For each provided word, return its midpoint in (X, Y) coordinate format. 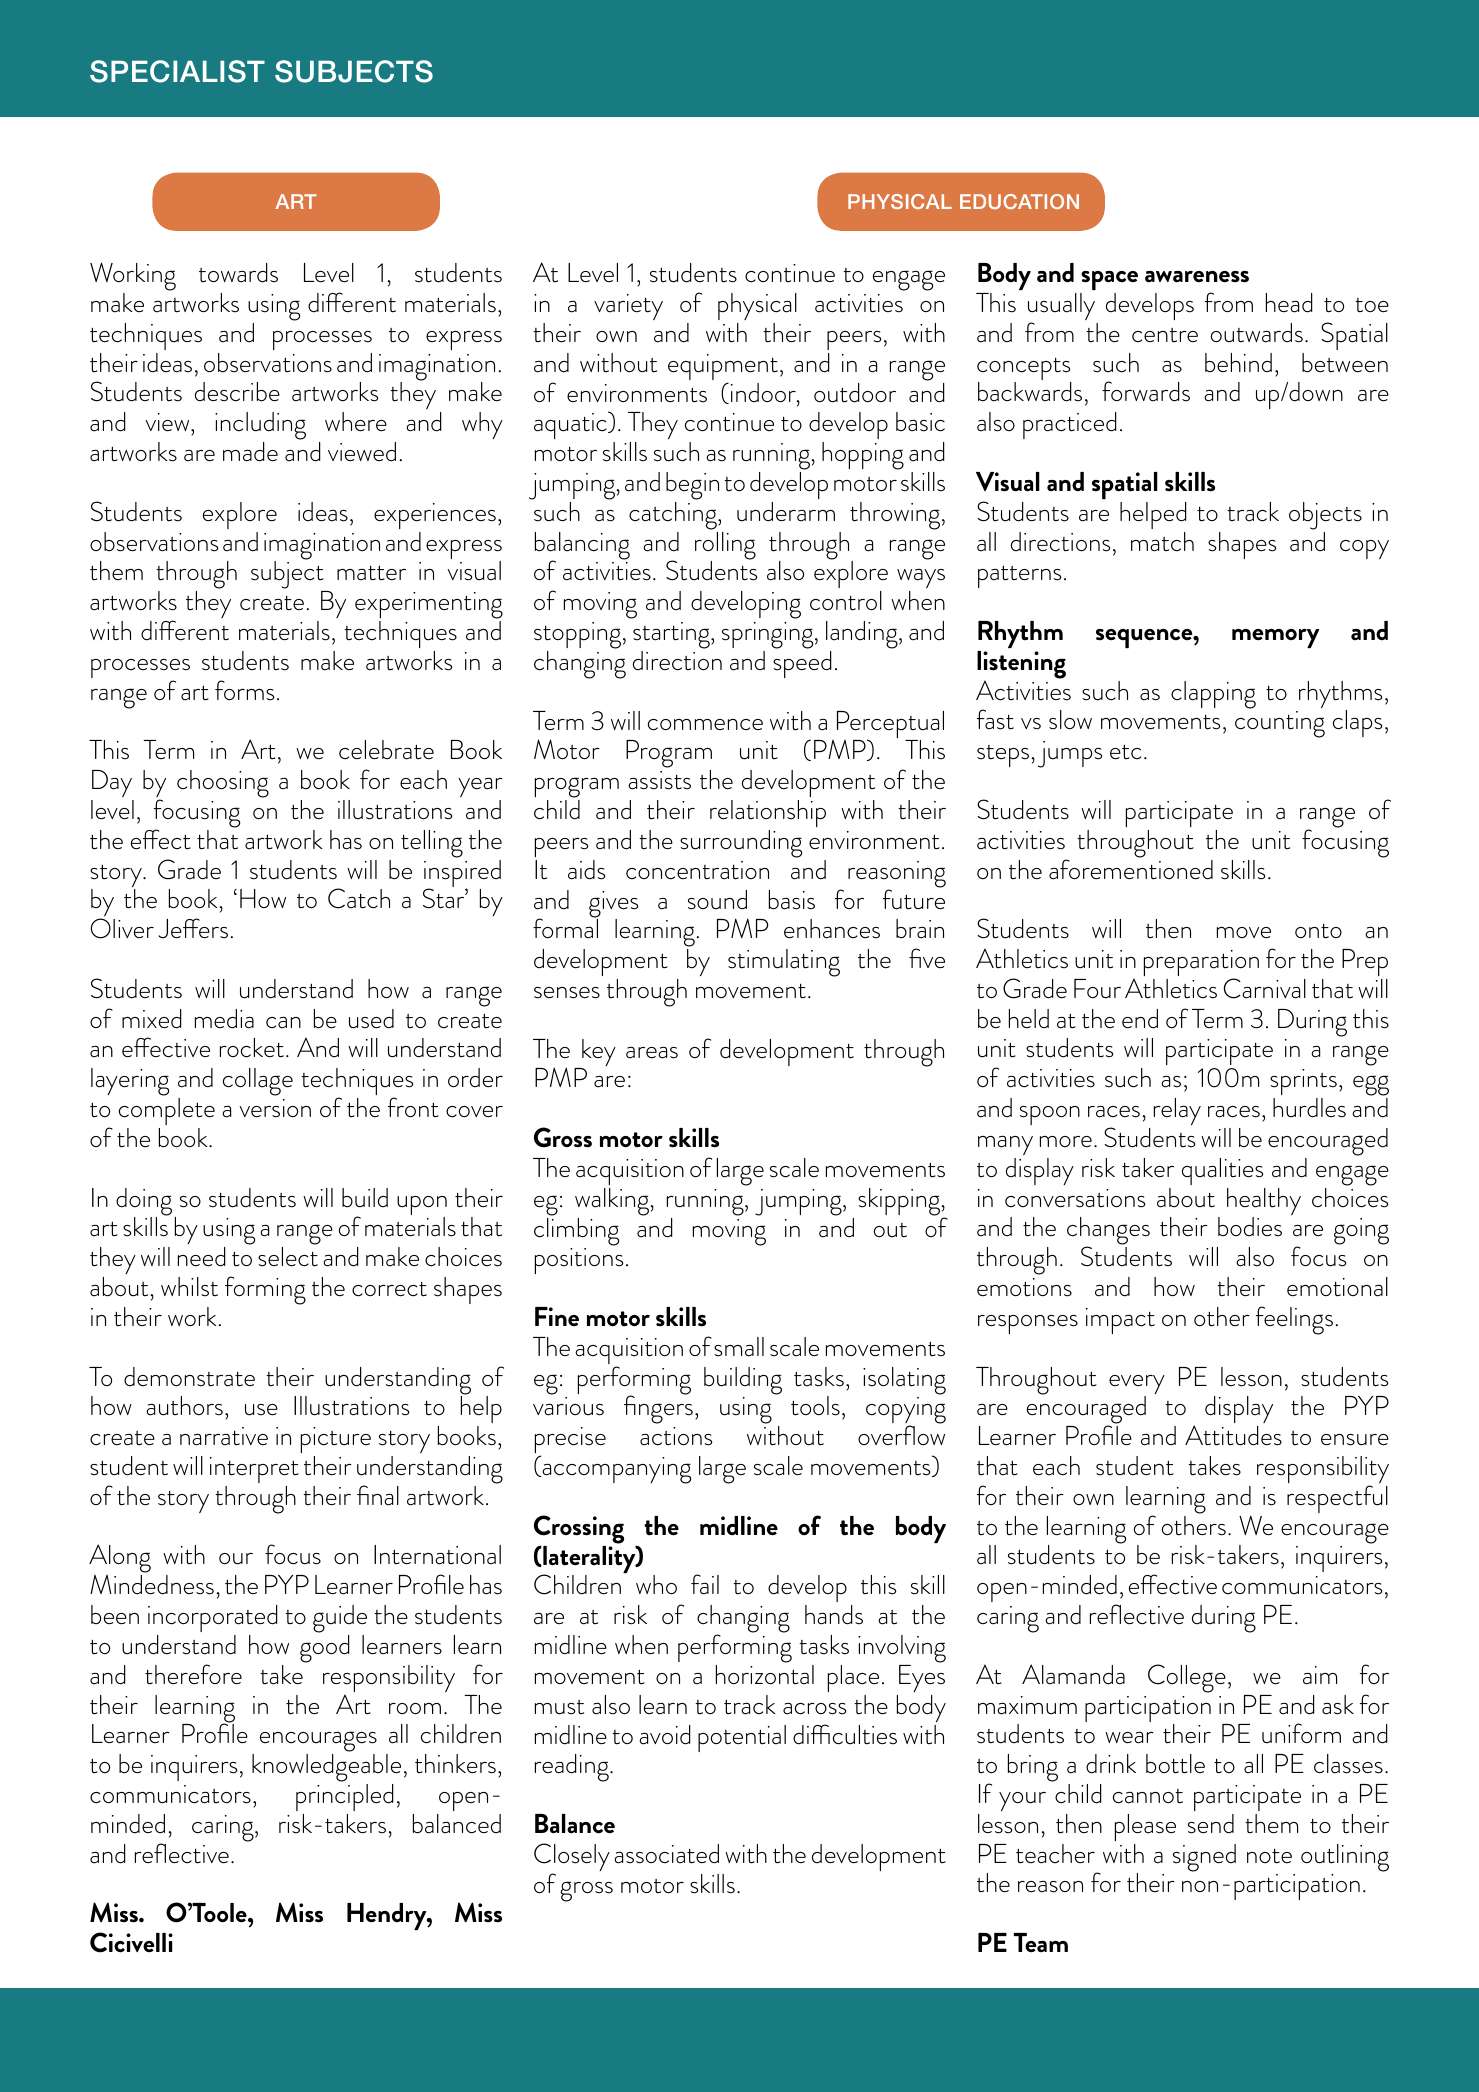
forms (244, 690)
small (739, 1347)
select (288, 1257)
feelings (1294, 1320)
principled (345, 1797)
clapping (1213, 695)
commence (705, 725)
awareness (1197, 277)
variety (628, 307)
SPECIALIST (177, 71)
